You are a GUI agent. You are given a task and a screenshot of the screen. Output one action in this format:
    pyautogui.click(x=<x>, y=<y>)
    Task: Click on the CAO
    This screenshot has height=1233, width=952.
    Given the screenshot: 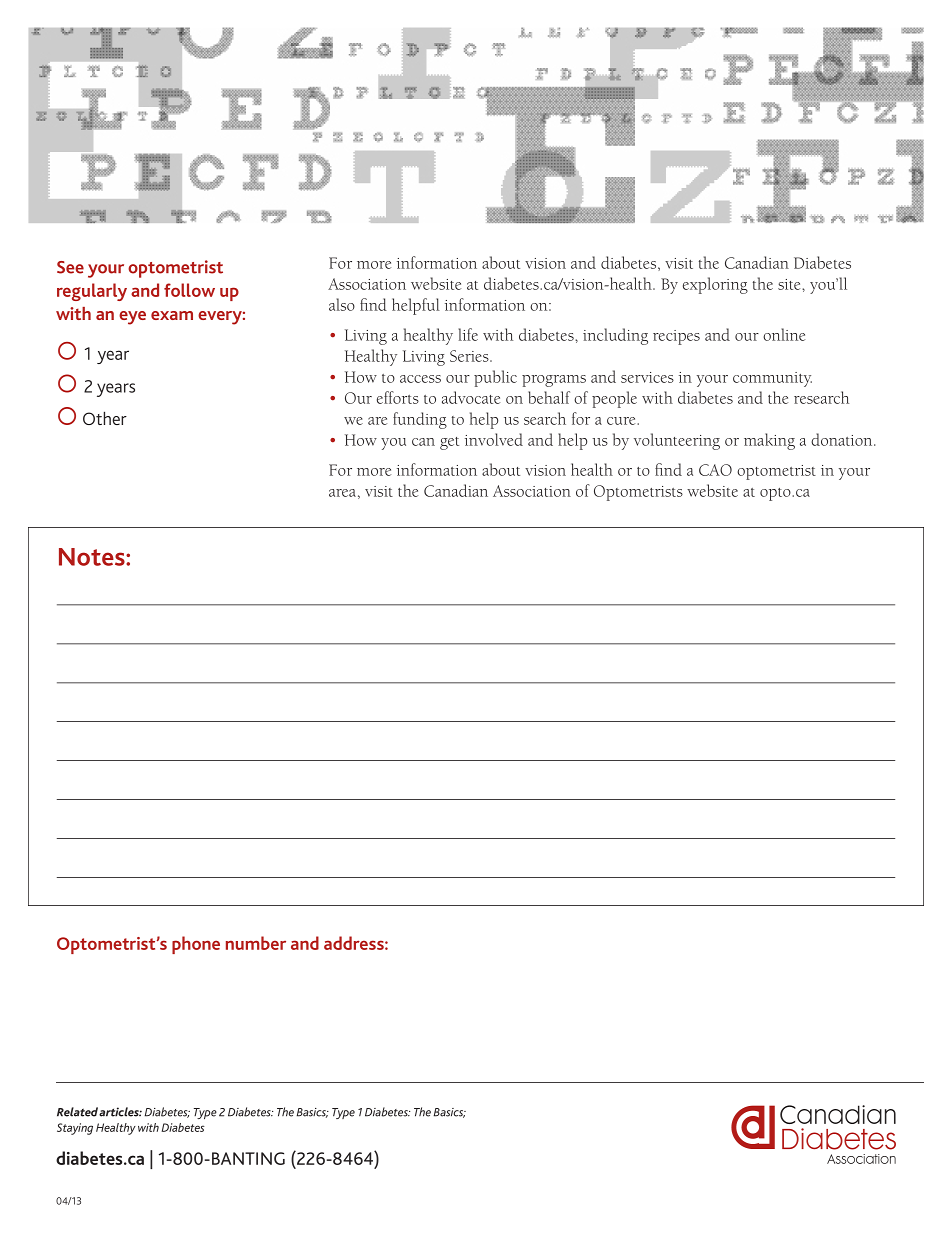 What is the action you would take?
    pyautogui.click(x=715, y=470)
